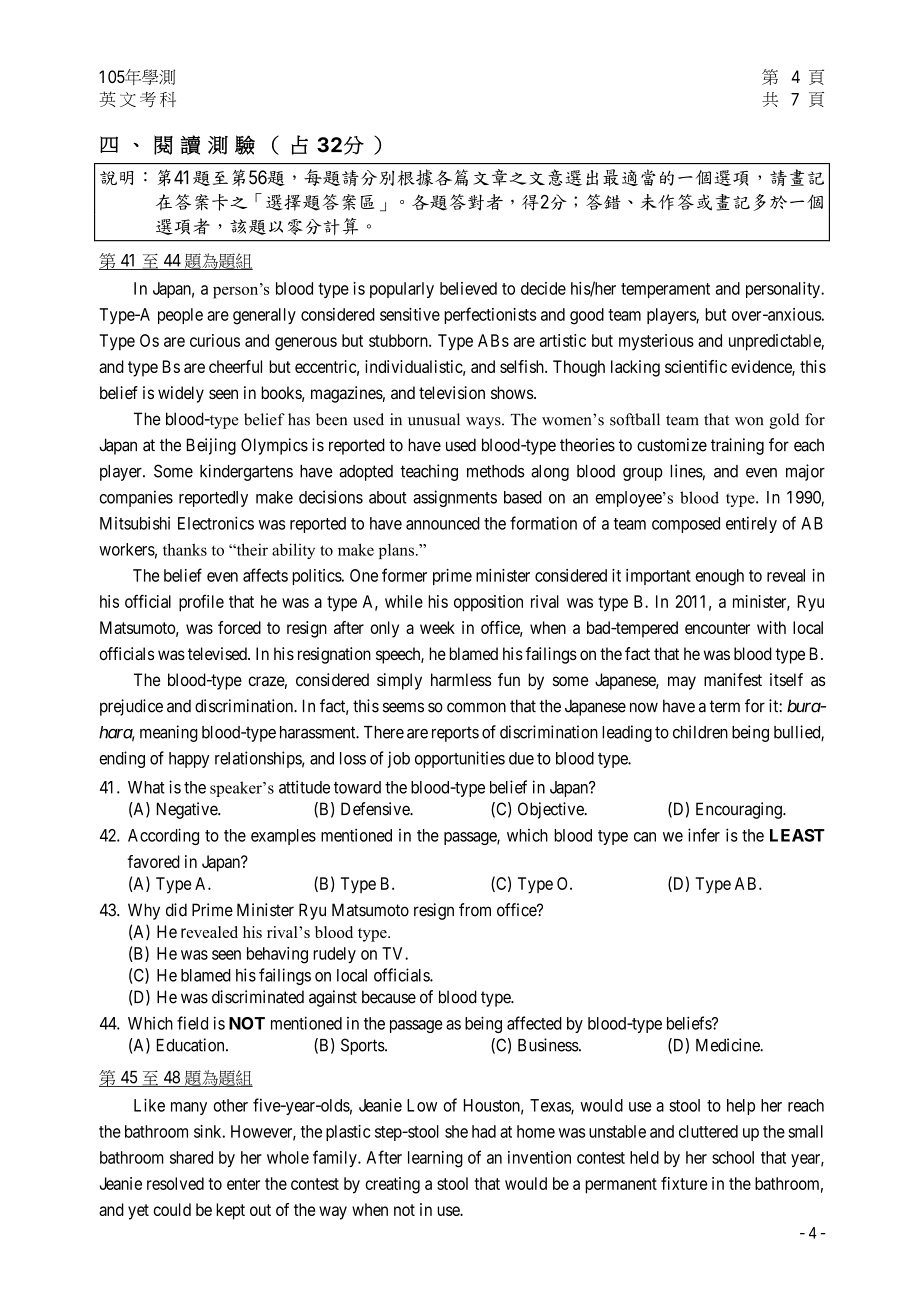 This screenshot has height=1308, width=924. Describe the element at coordinates (180, 316) in the screenshot. I see `people` at that location.
